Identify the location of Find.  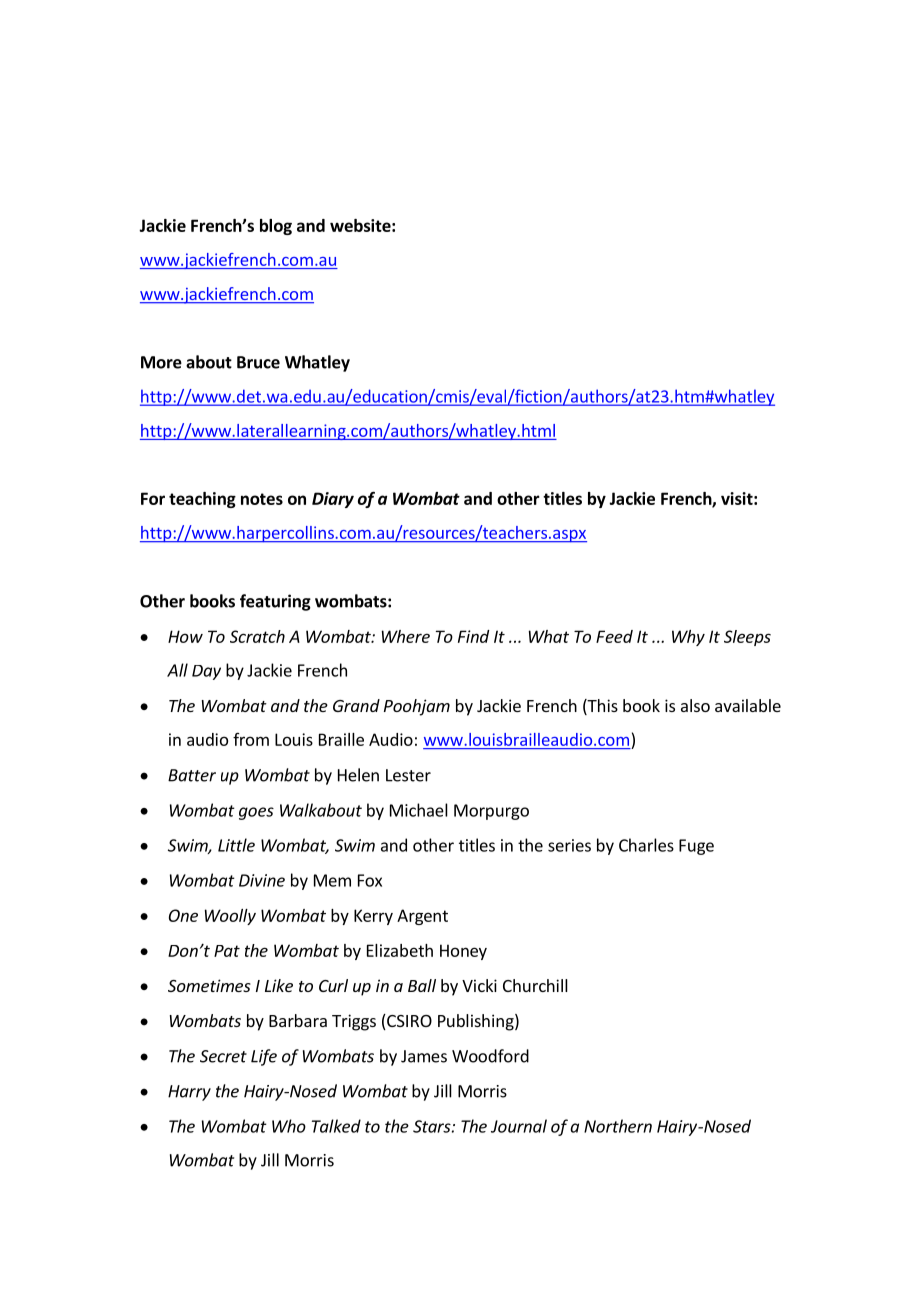
(473, 636).
